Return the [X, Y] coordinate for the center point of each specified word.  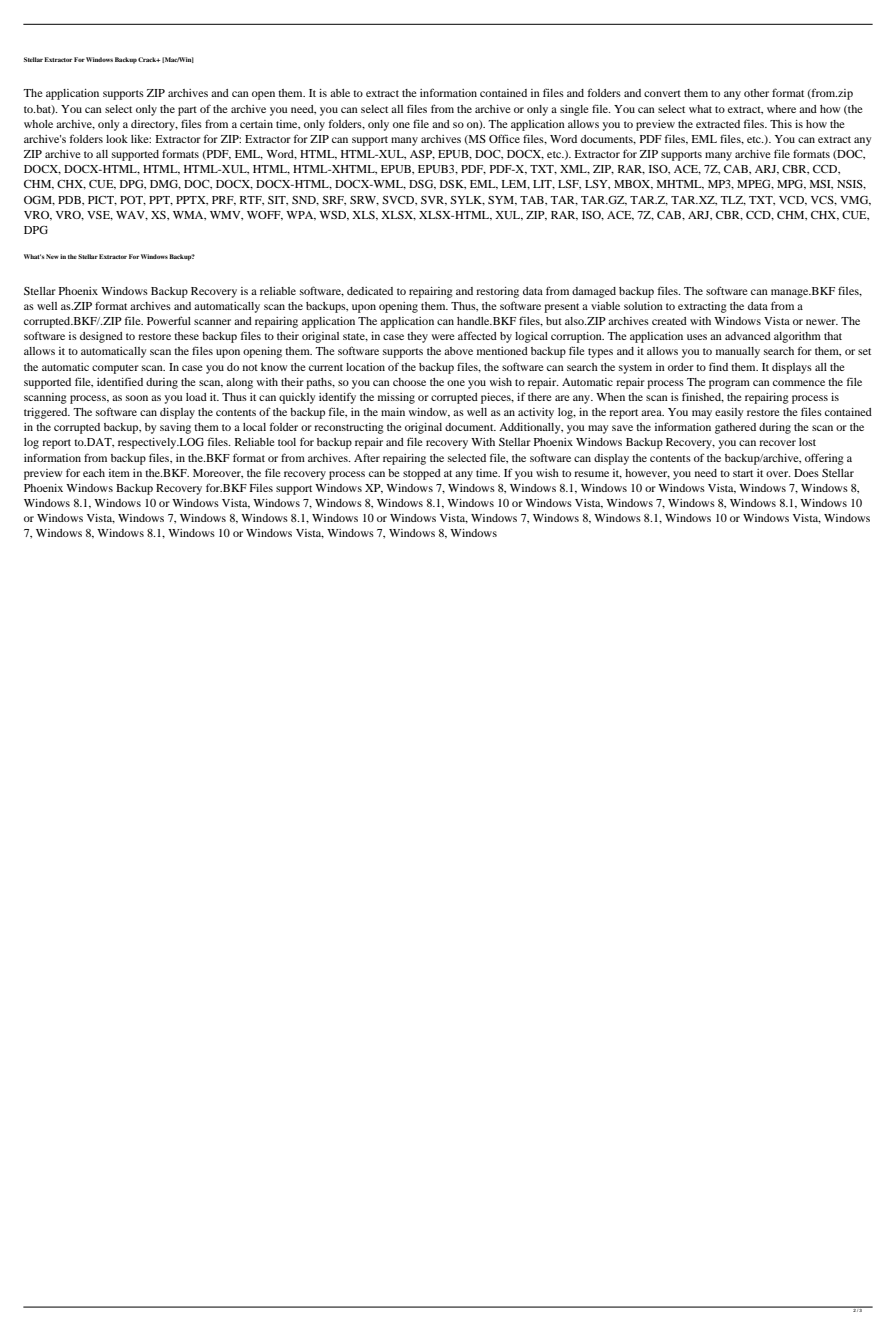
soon [137, 398]
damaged [594, 292]
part [187, 111]
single [574, 110]
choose [409, 382]
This [781, 124]
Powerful [169, 320]
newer [822, 322]
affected [477, 335]
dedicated [370, 291]
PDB [70, 200]
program [729, 384]
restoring [497, 292]
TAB [533, 200]
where [781, 109]
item [119, 473]
